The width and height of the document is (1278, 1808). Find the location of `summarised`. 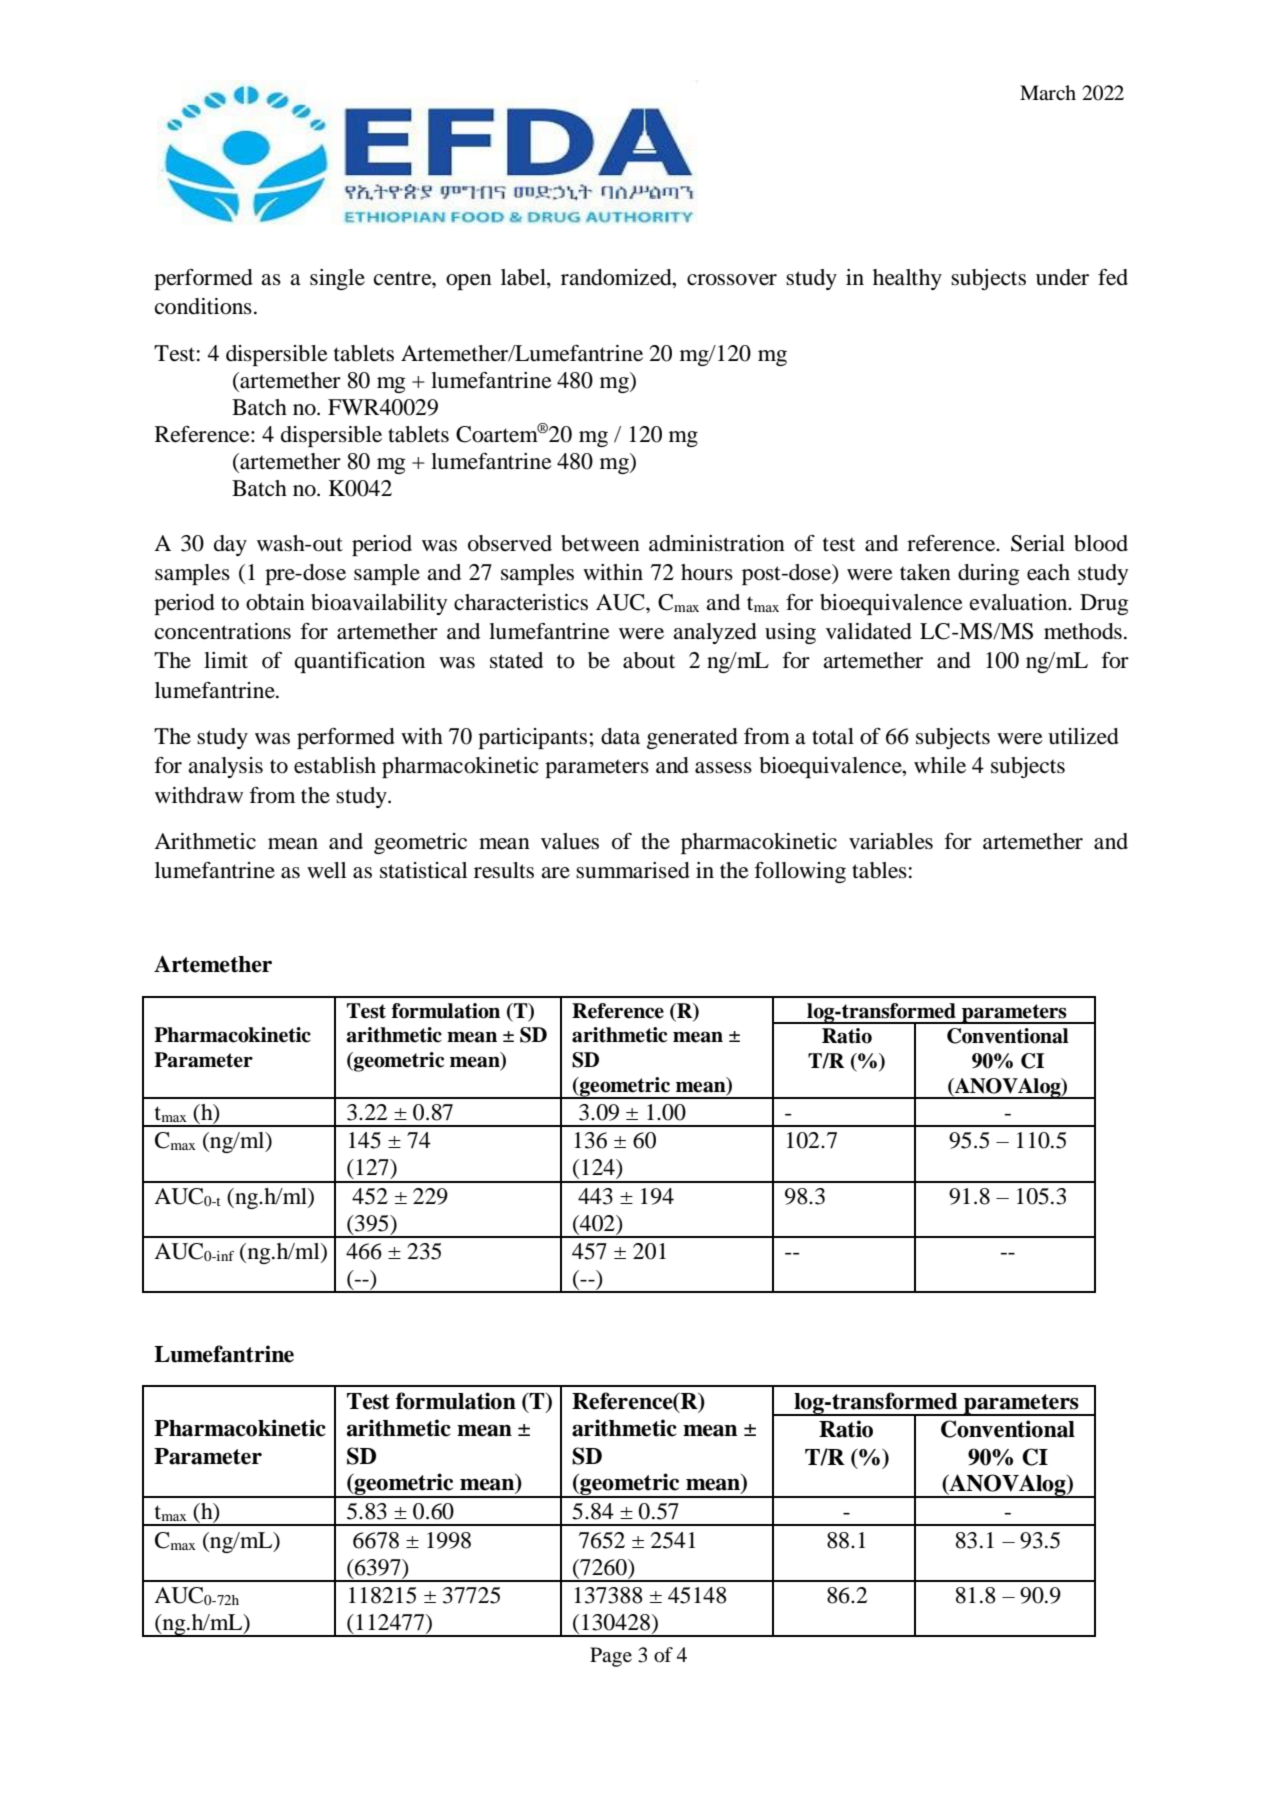

summarised is located at coordinates (633, 870).
